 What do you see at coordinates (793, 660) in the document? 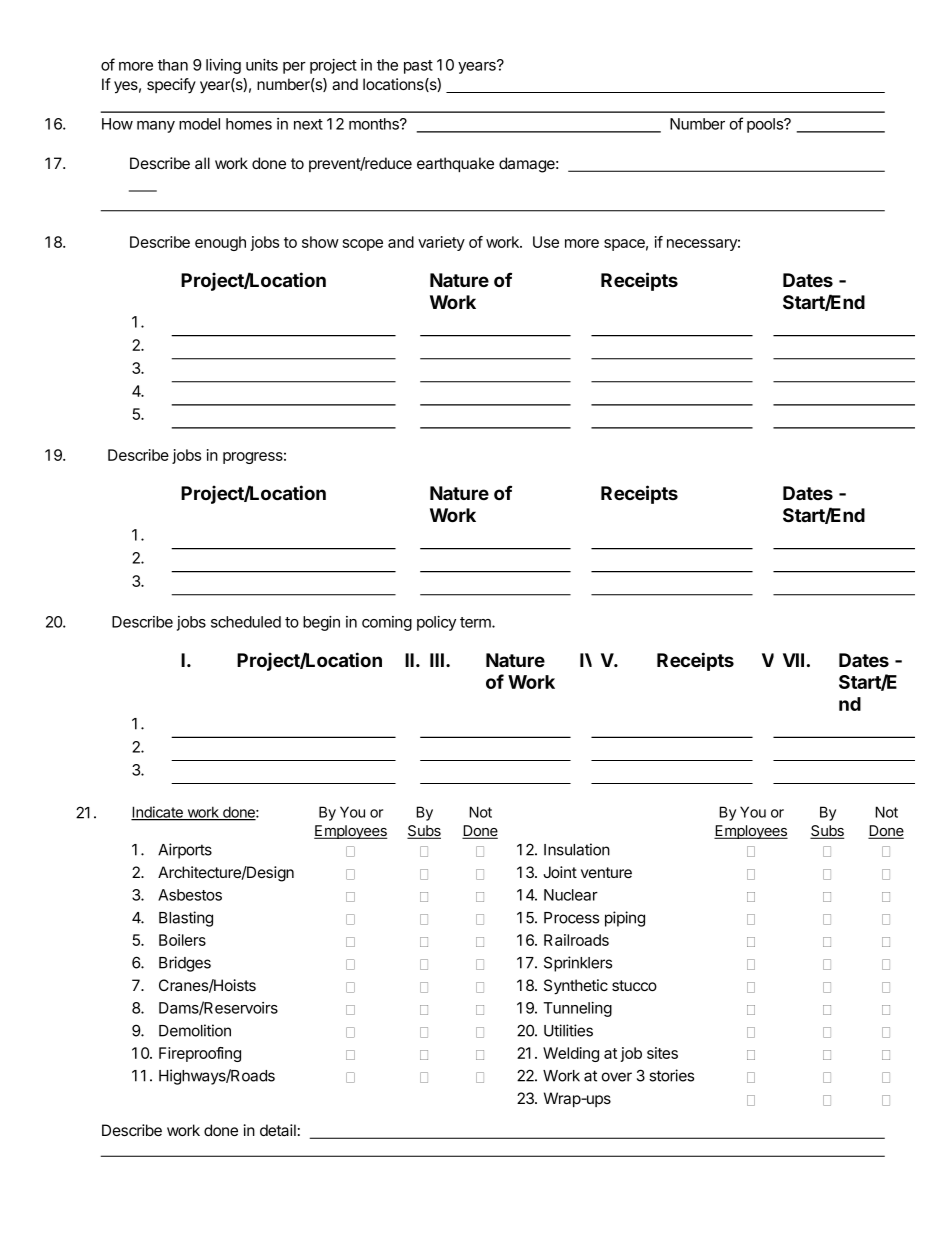
I see `VII` at bounding box center [793, 660].
